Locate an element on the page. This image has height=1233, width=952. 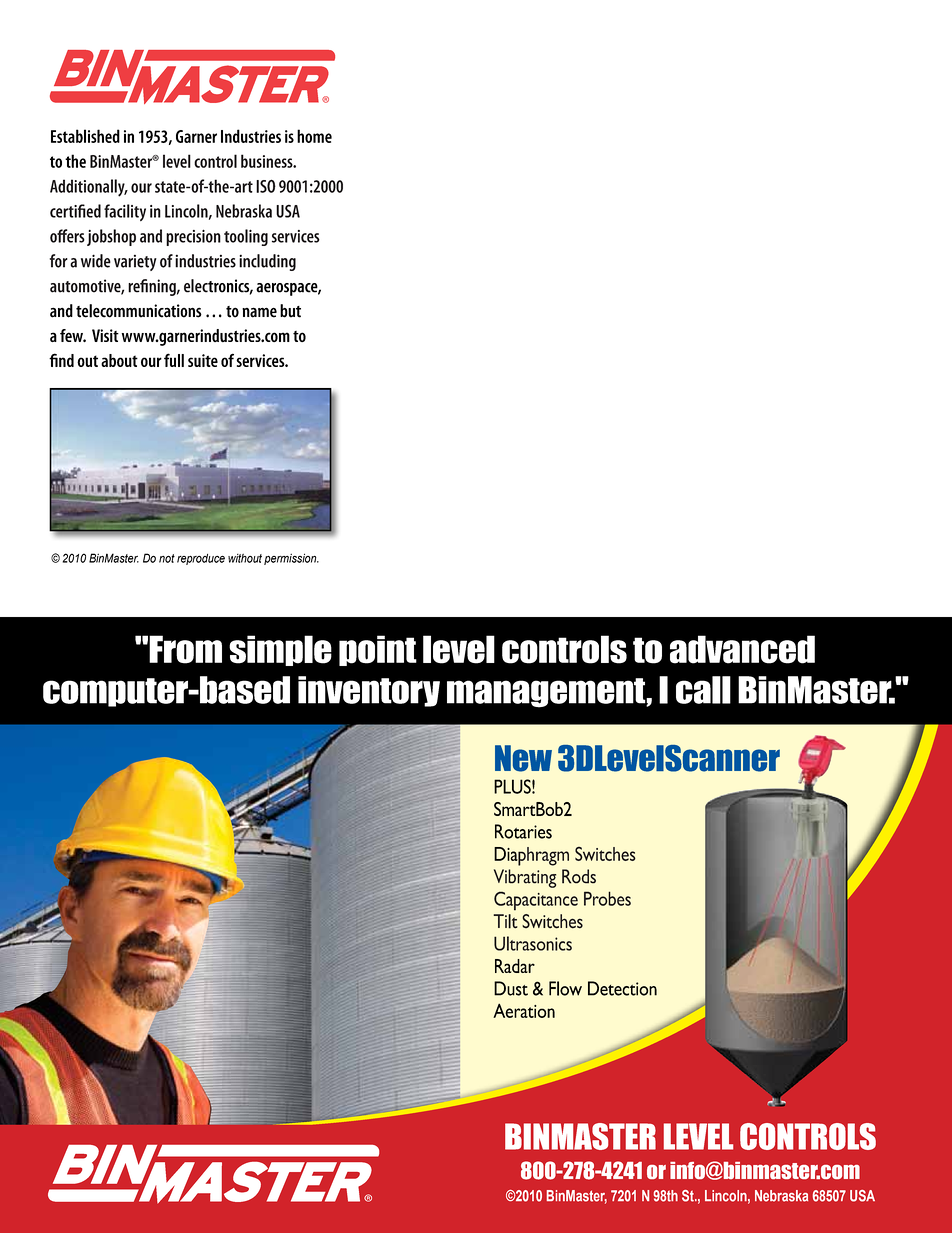
call is located at coordinates (703, 690).
